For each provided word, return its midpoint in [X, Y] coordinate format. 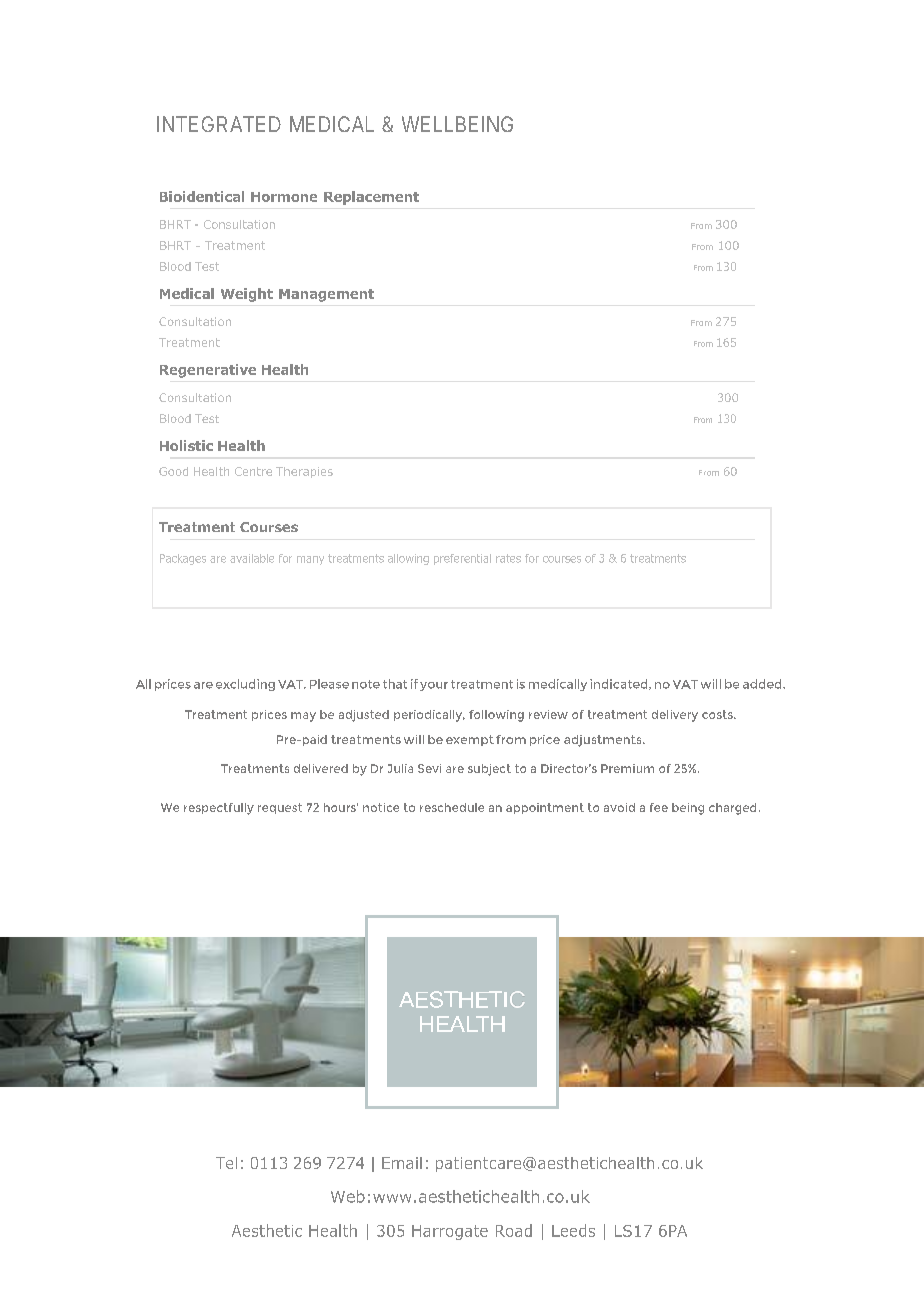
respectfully [219, 809]
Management [326, 295]
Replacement [371, 198]
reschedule [452, 807]
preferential [462, 559]
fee [659, 807]
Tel [226, 1163]
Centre [253, 471]
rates [508, 558]
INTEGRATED [219, 124]
